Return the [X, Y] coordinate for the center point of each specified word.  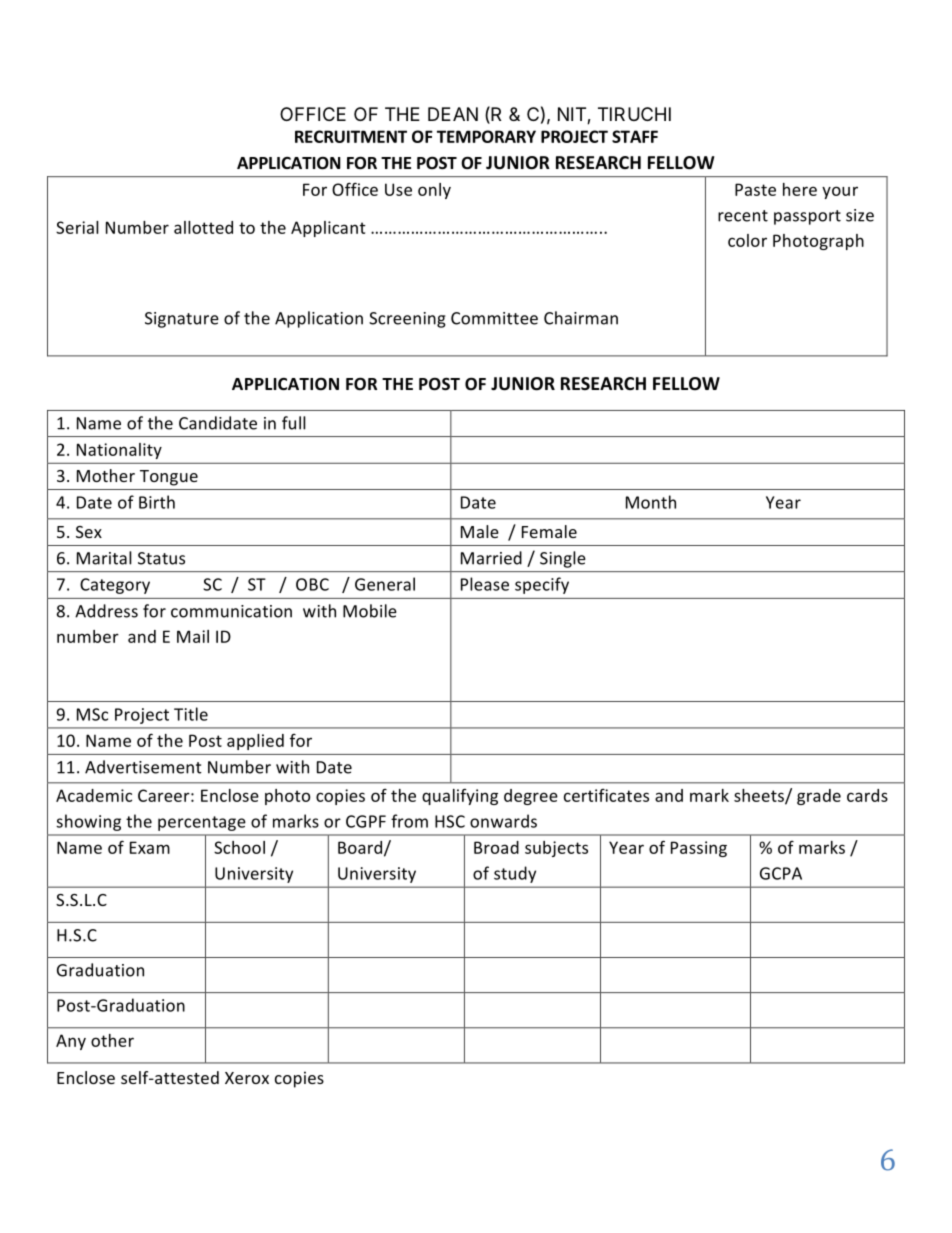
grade [819, 797]
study [515, 874]
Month [651, 502]
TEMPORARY [486, 136]
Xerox [247, 1078]
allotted [203, 227]
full [294, 423]
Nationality [119, 451]
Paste [755, 189]
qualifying [460, 797]
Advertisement [143, 767]
